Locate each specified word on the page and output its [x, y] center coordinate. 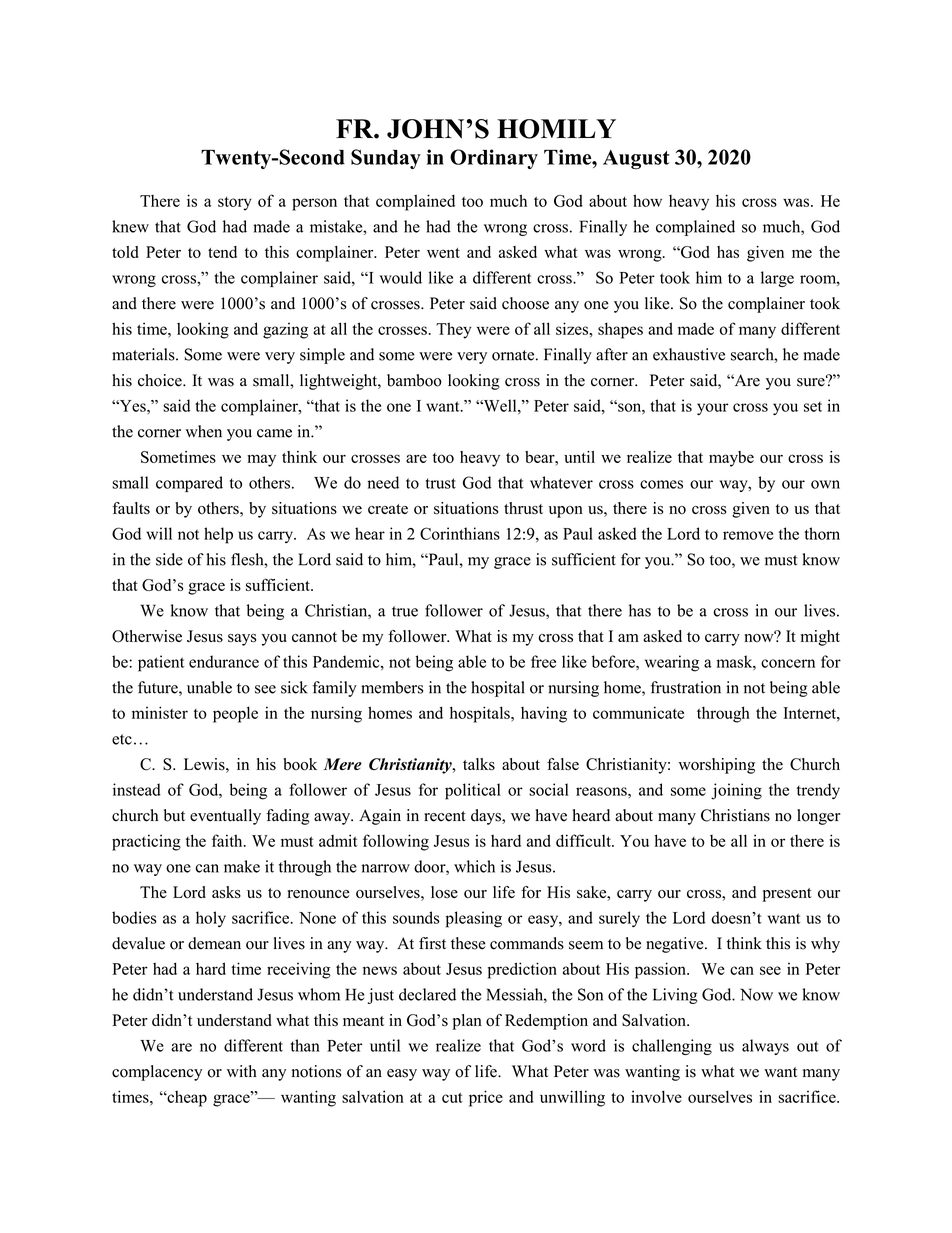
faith [228, 840]
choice [161, 380]
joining [736, 791]
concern [788, 663]
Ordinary [494, 159]
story [235, 204]
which [474, 866]
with [242, 1071]
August [636, 159]
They [454, 330]
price [486, 1098]
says [242, 640]
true [405, 611]
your [712, 409]
